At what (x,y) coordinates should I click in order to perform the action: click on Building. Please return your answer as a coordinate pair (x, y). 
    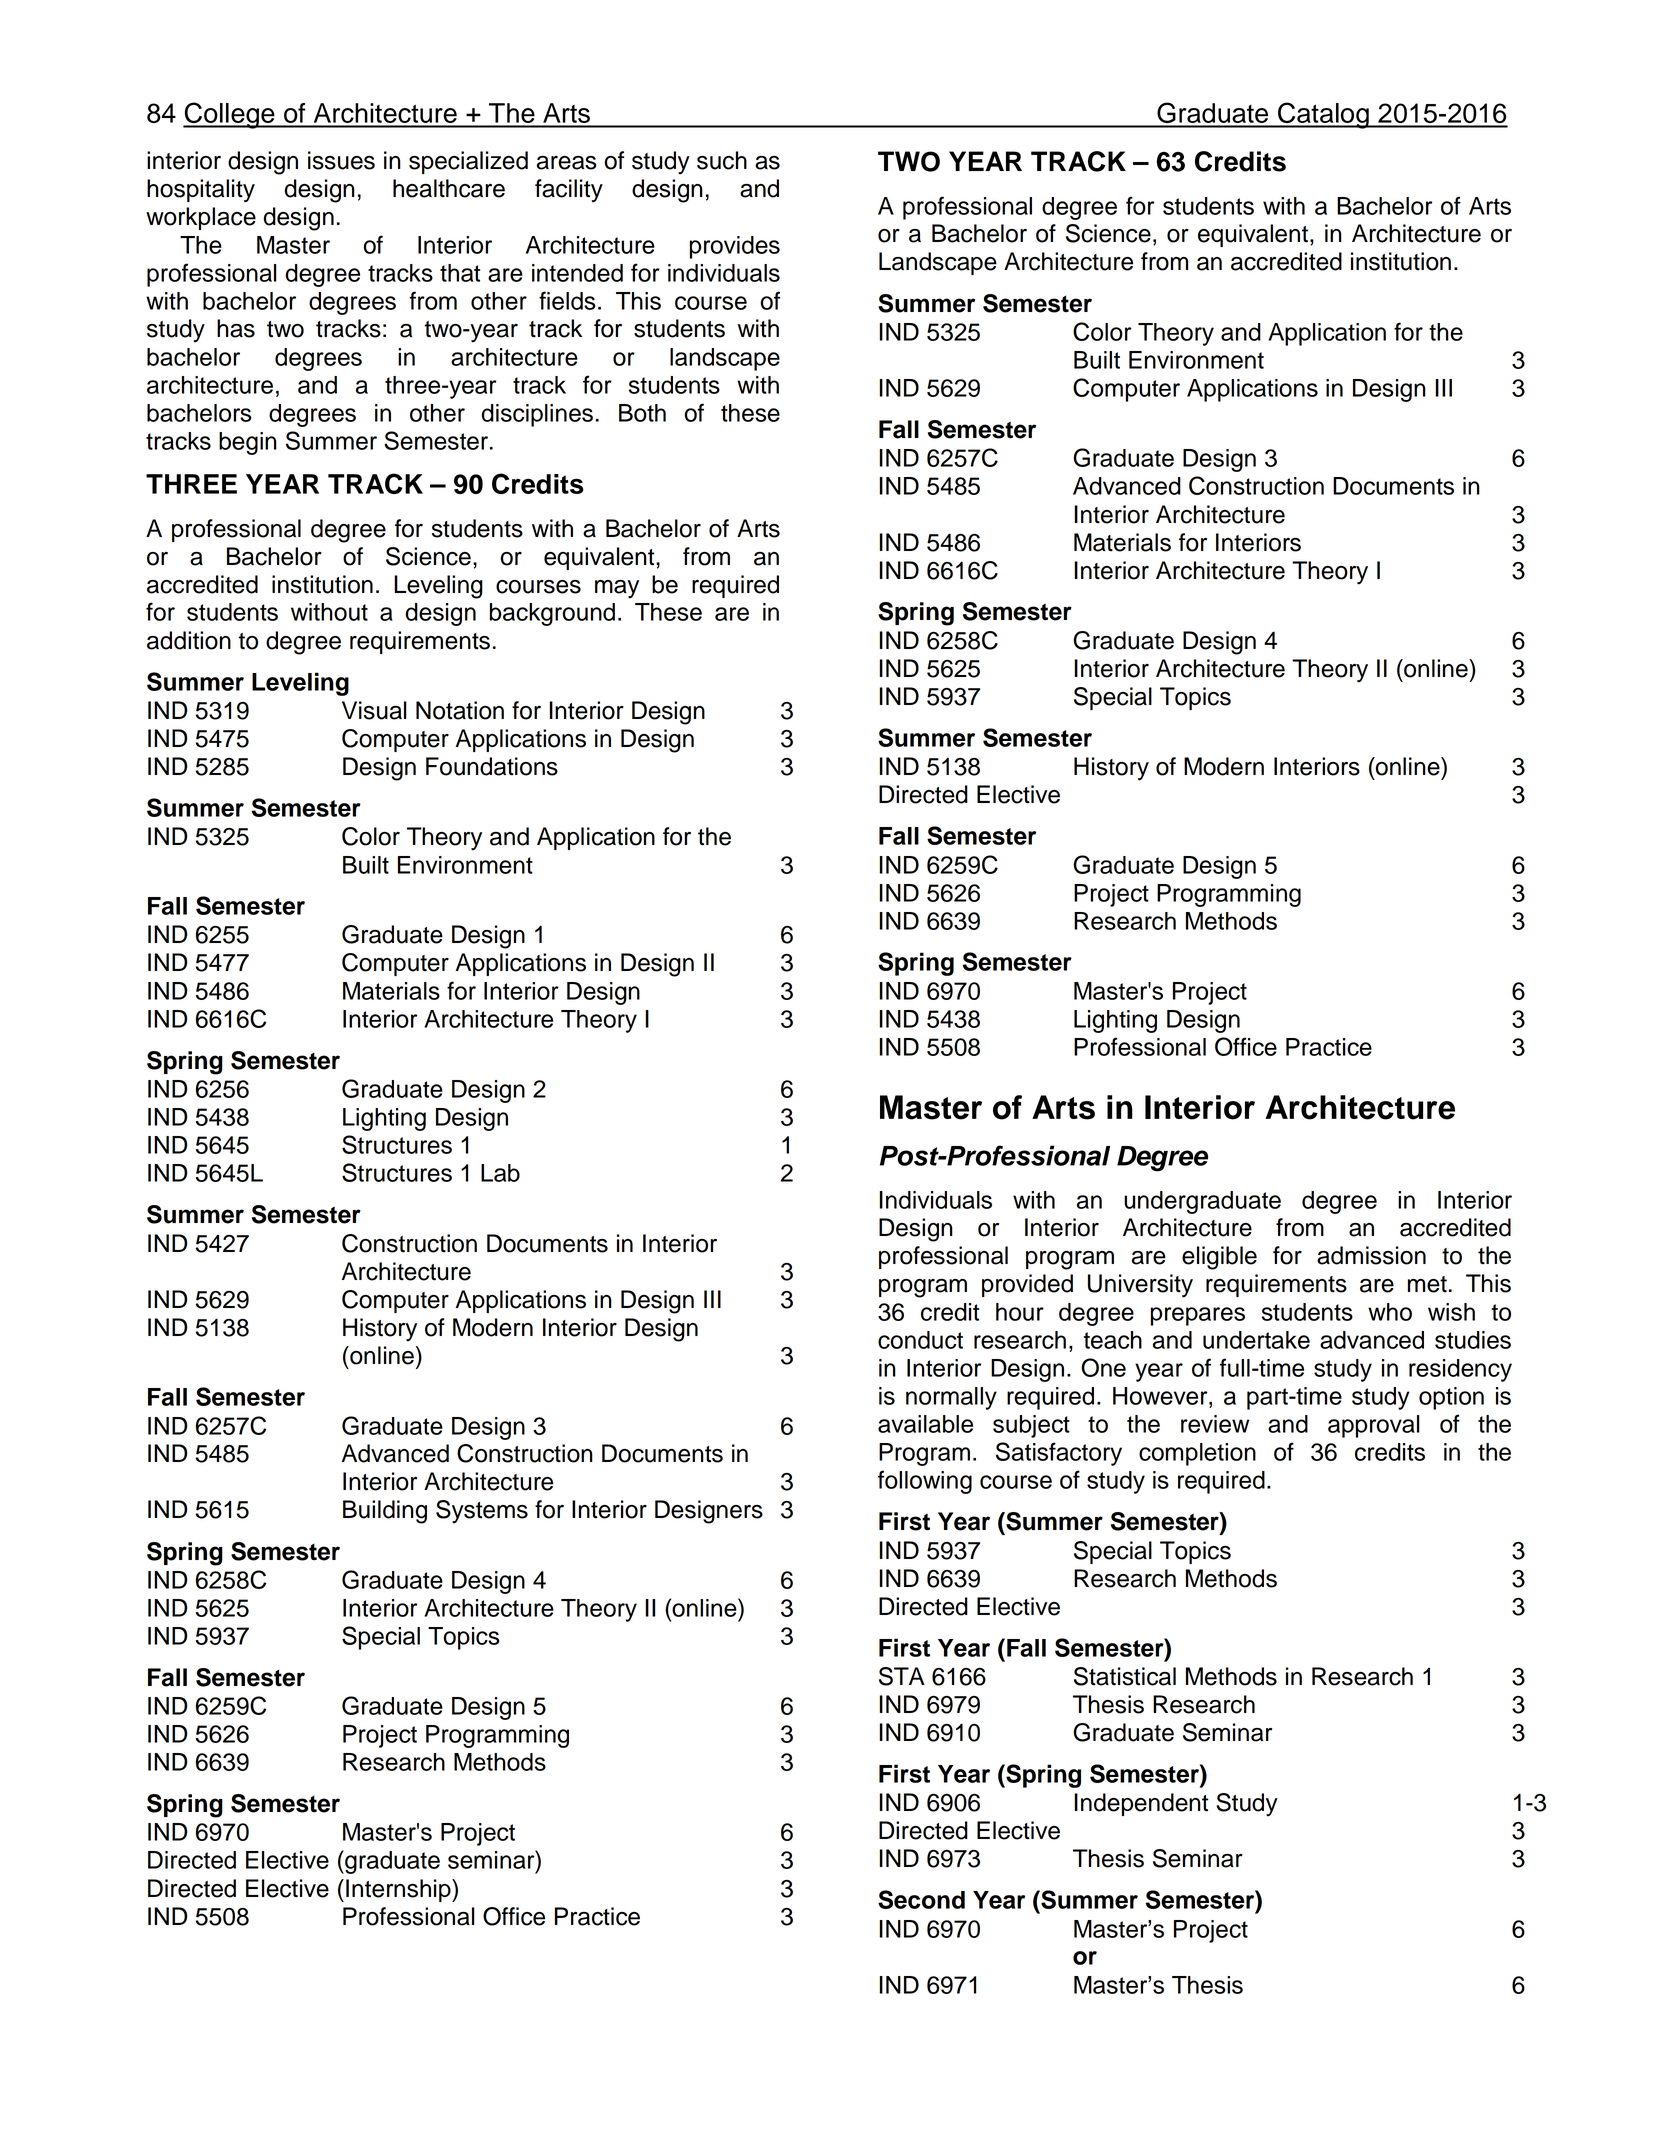
    Looking at the image, I should click on (385, 1512).
